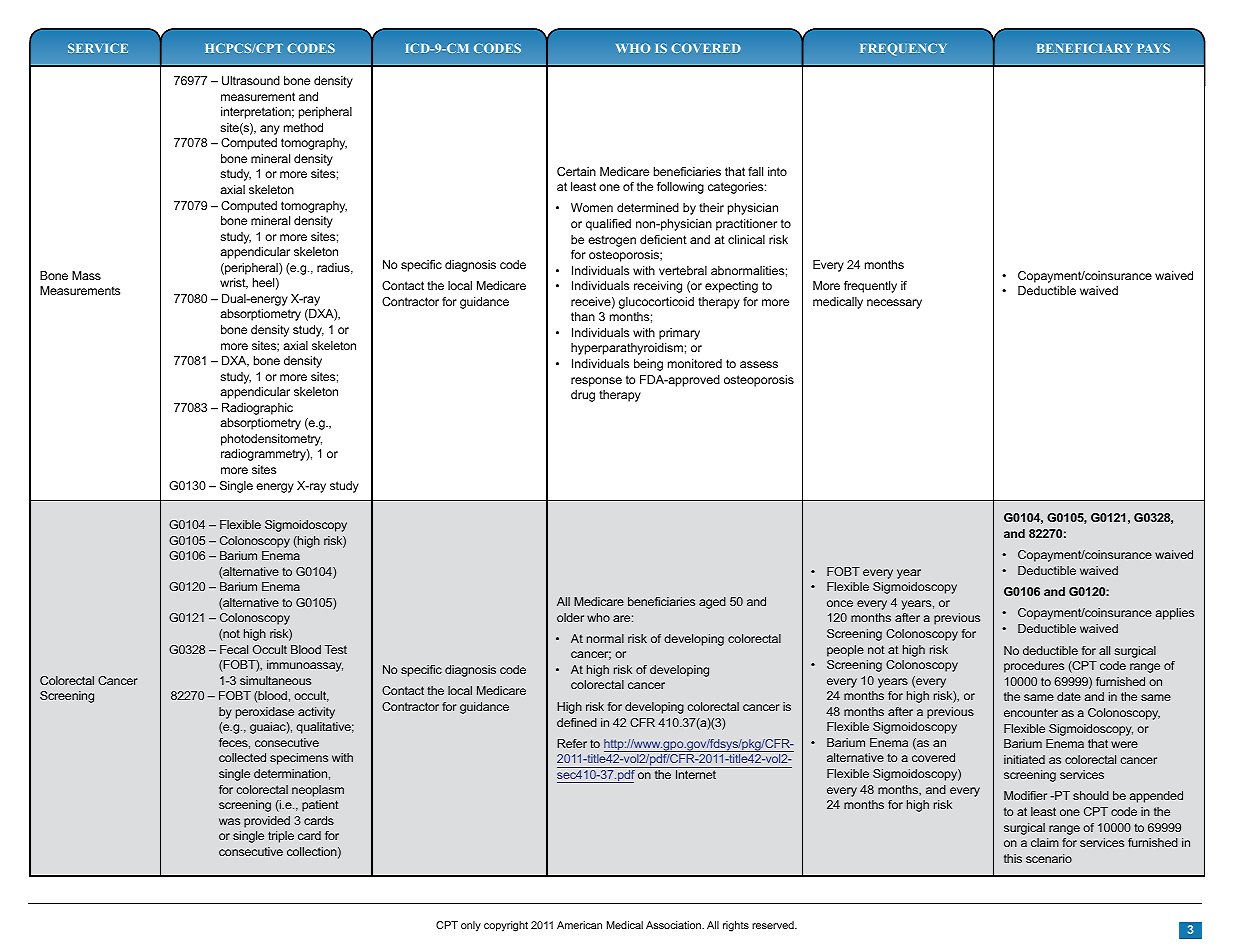  I want to click on BENEFICIARY, so click(1084, 48).
